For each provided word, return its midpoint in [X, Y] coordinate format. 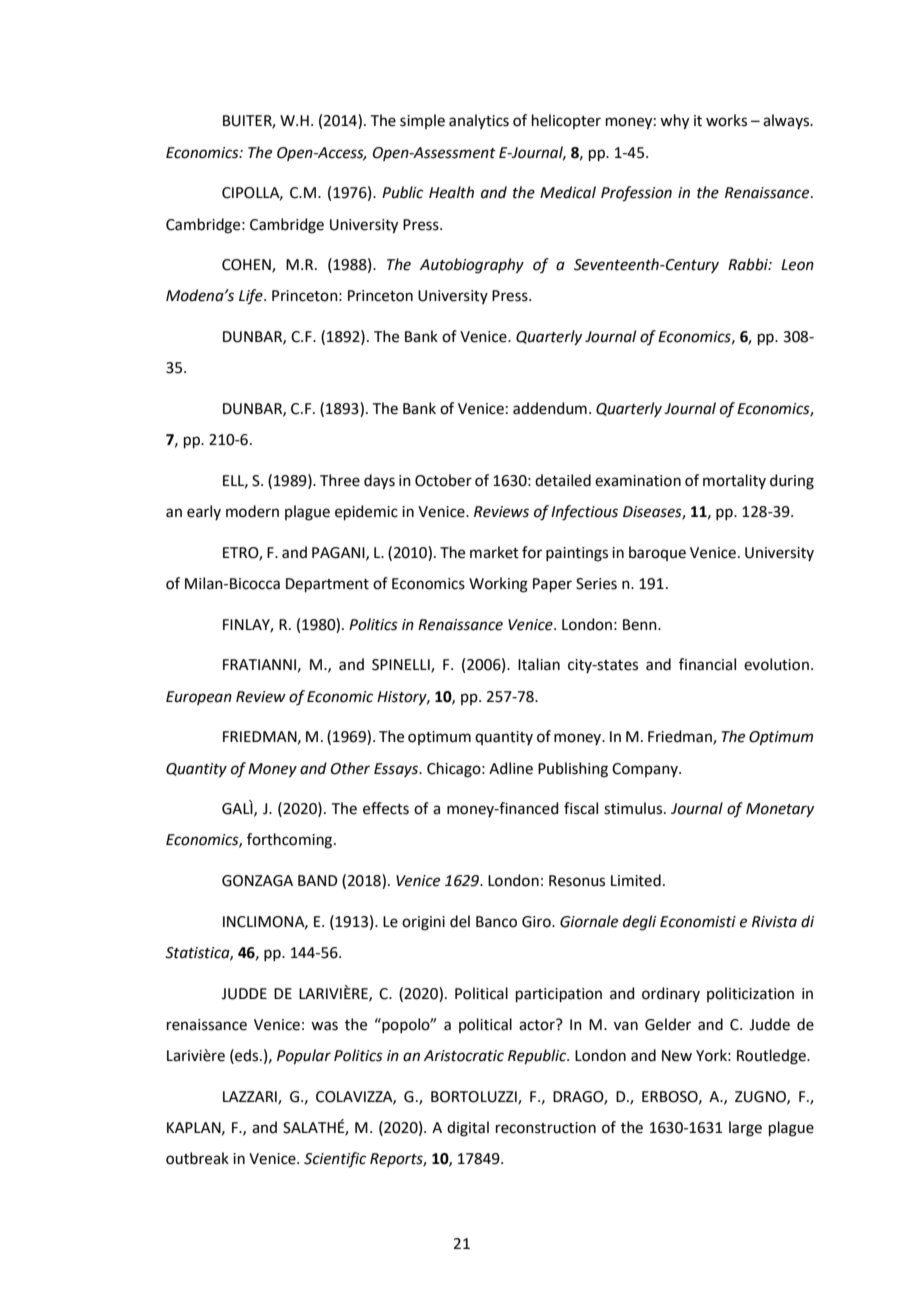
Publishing [573, 770]
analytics [479, 121]
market [494, 552]
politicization [750, 994]
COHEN [247, 266]
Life [252, 297]
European [199, 698]
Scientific [335, 1160]
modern [252, 511]
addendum [550, 408]
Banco [496, 922]
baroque [657, 553]
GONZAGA [257, 881]
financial [707, 664]
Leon [797, 265]
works [726, 120]
